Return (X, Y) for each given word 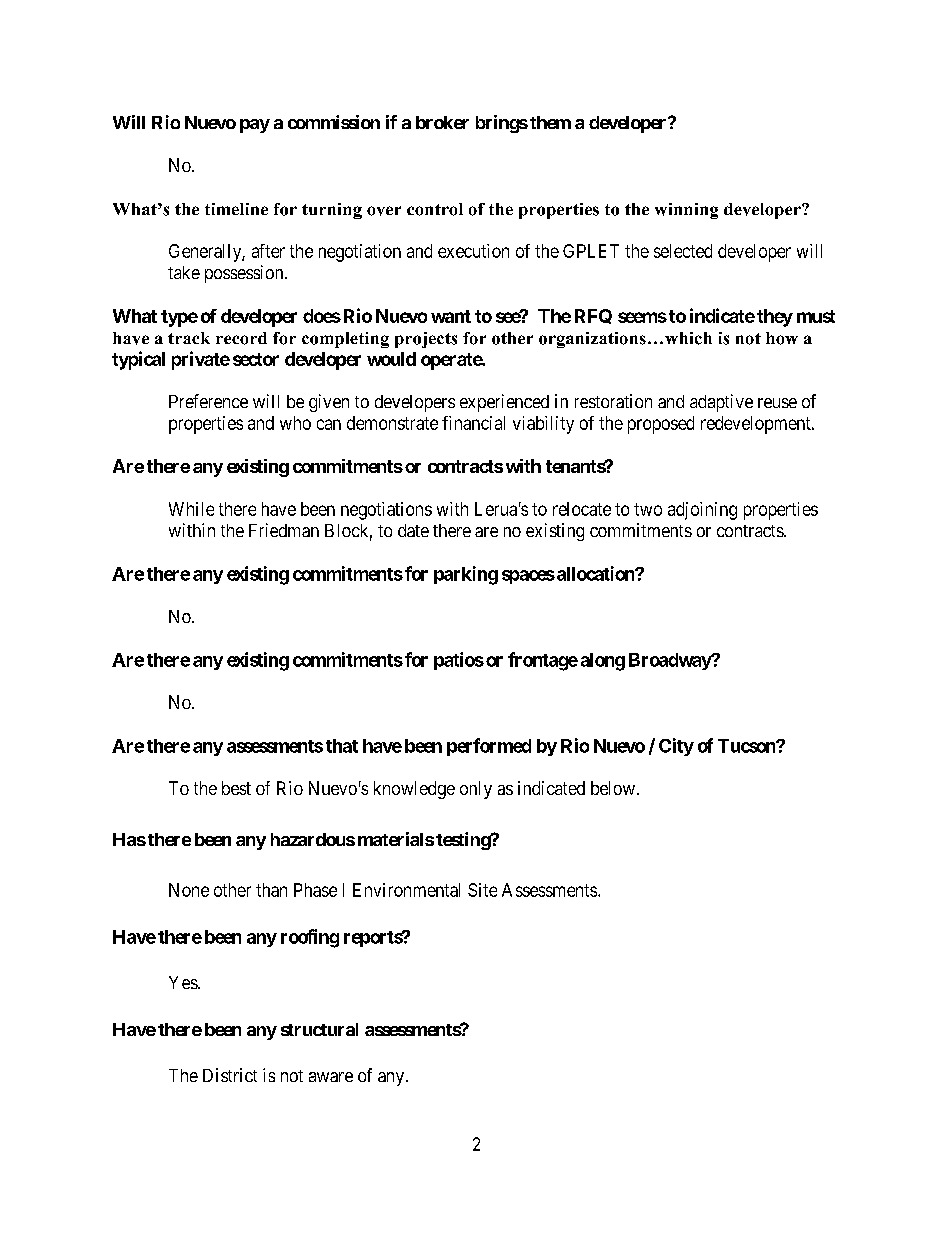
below (613, 788)
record (241, 338)
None (189, 890)
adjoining (702, 511)
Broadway (671, 661)
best (236, 788)
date (413, 530)
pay (255, 126)
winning (686, 211)
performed (489, 747)
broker (442, 122)
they (775, 318)
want (451, 316)
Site (482, 890)
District (230, 1075)
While (191, 509)
